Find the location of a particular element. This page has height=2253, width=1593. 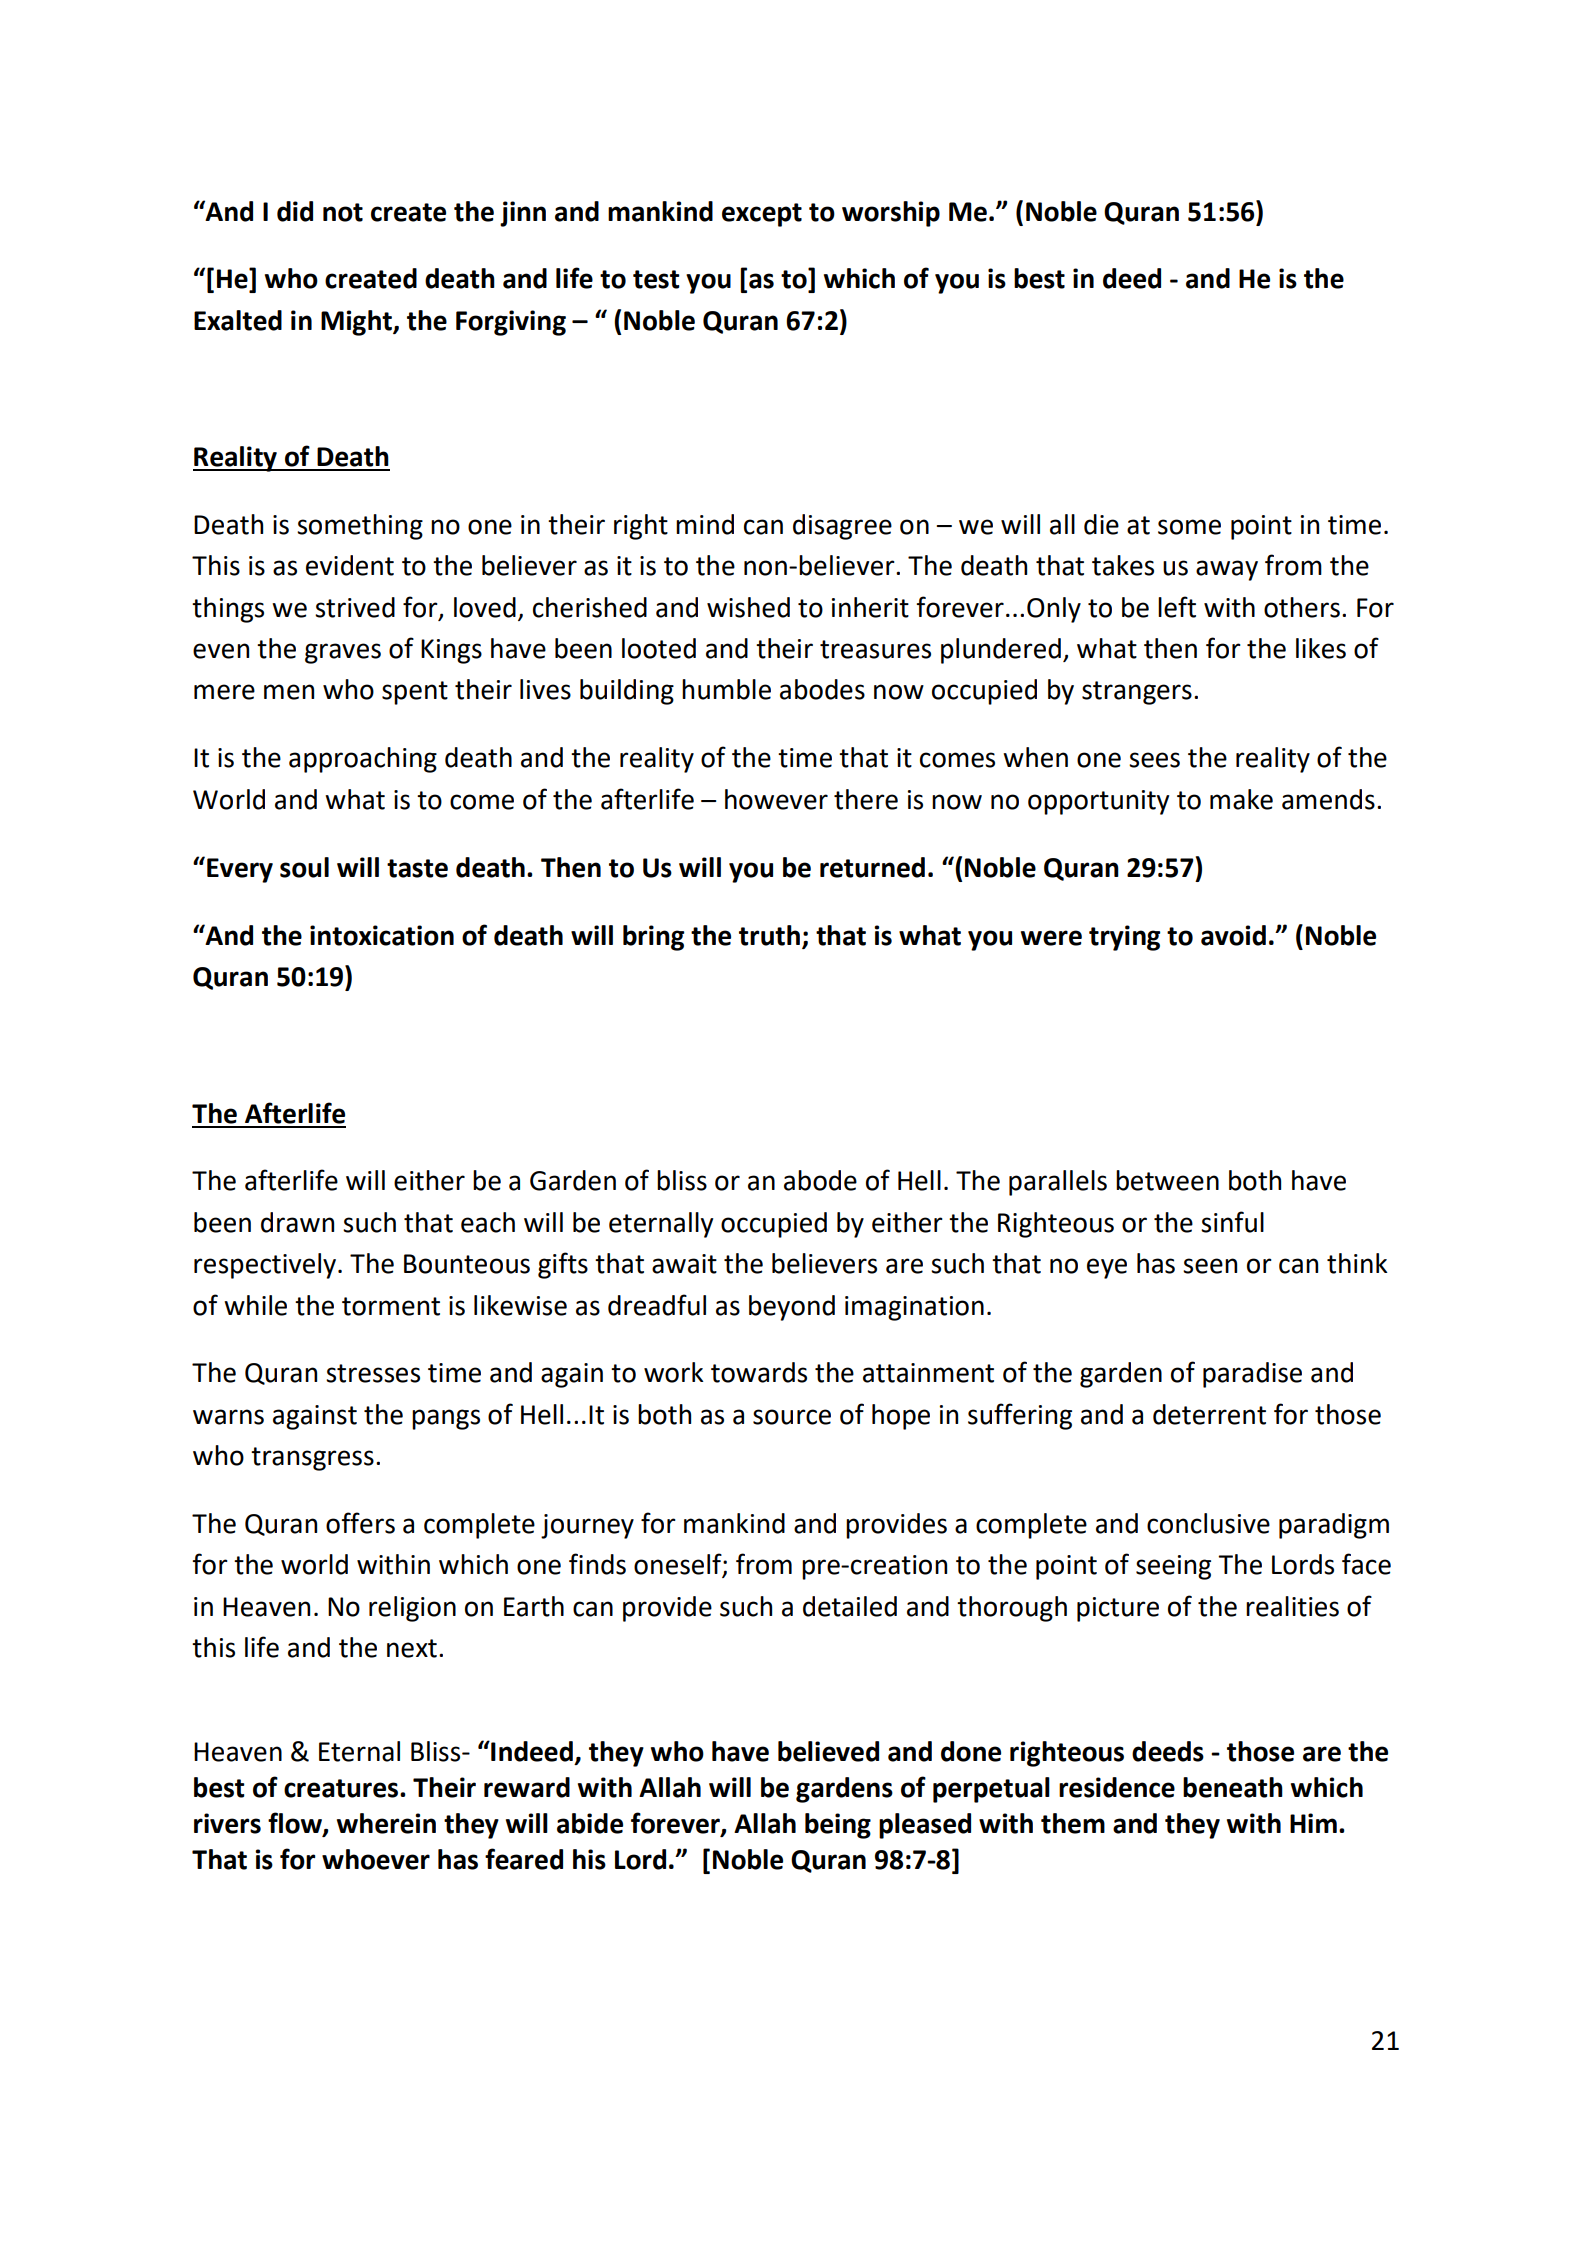

beneath is located at coordinates (1233, 1787).
